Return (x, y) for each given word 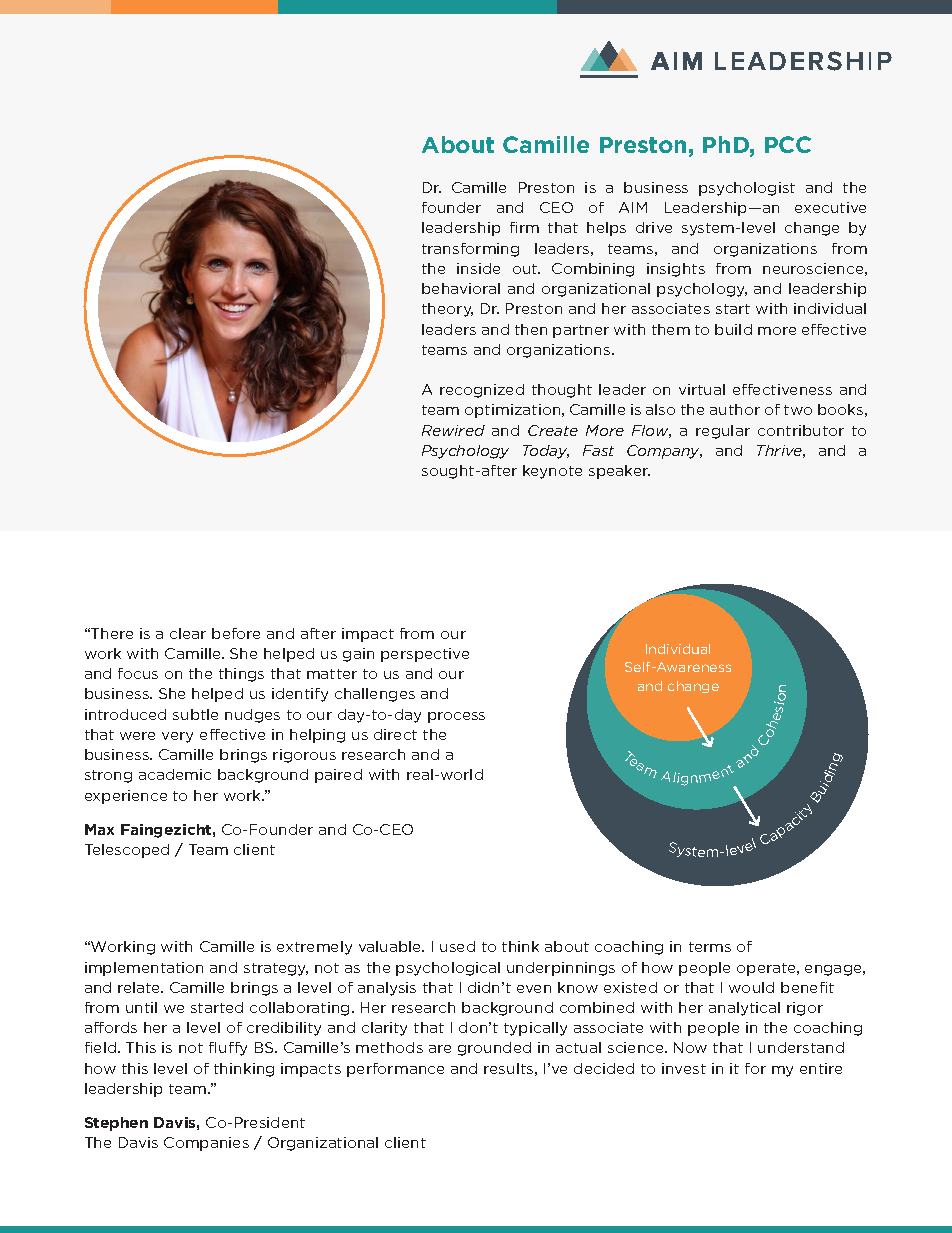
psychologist (747, 189)
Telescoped (127, 851)
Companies (206, 1144)
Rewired (453, 430)
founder (451, 207)
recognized (482, 391)
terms (710, 947)
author (735, 409)
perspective (425, 655)
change (693, 687)
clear (188, 633)
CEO (556, 207)
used (457, 946)
